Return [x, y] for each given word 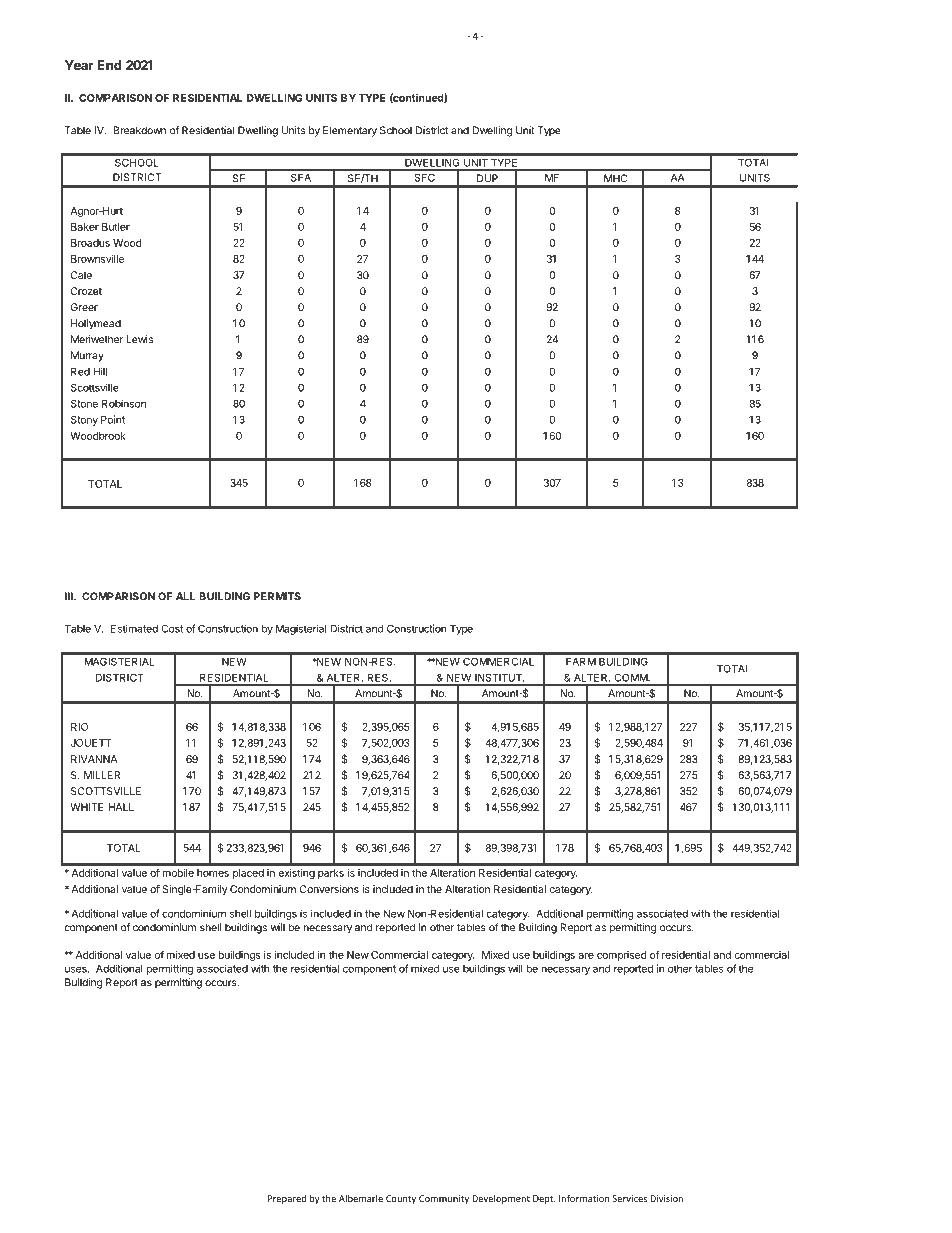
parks [331, 874]
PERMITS [277, 596]
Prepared [287, 1199]
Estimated [134, 628]
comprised [621, 956]
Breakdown [139, 130]
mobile [178, 873]
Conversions [329, 889]
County [401, 1199]
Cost [172, 628]
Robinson [124, 403]
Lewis [140, 339]
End [110, 65]
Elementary [350, 131]
